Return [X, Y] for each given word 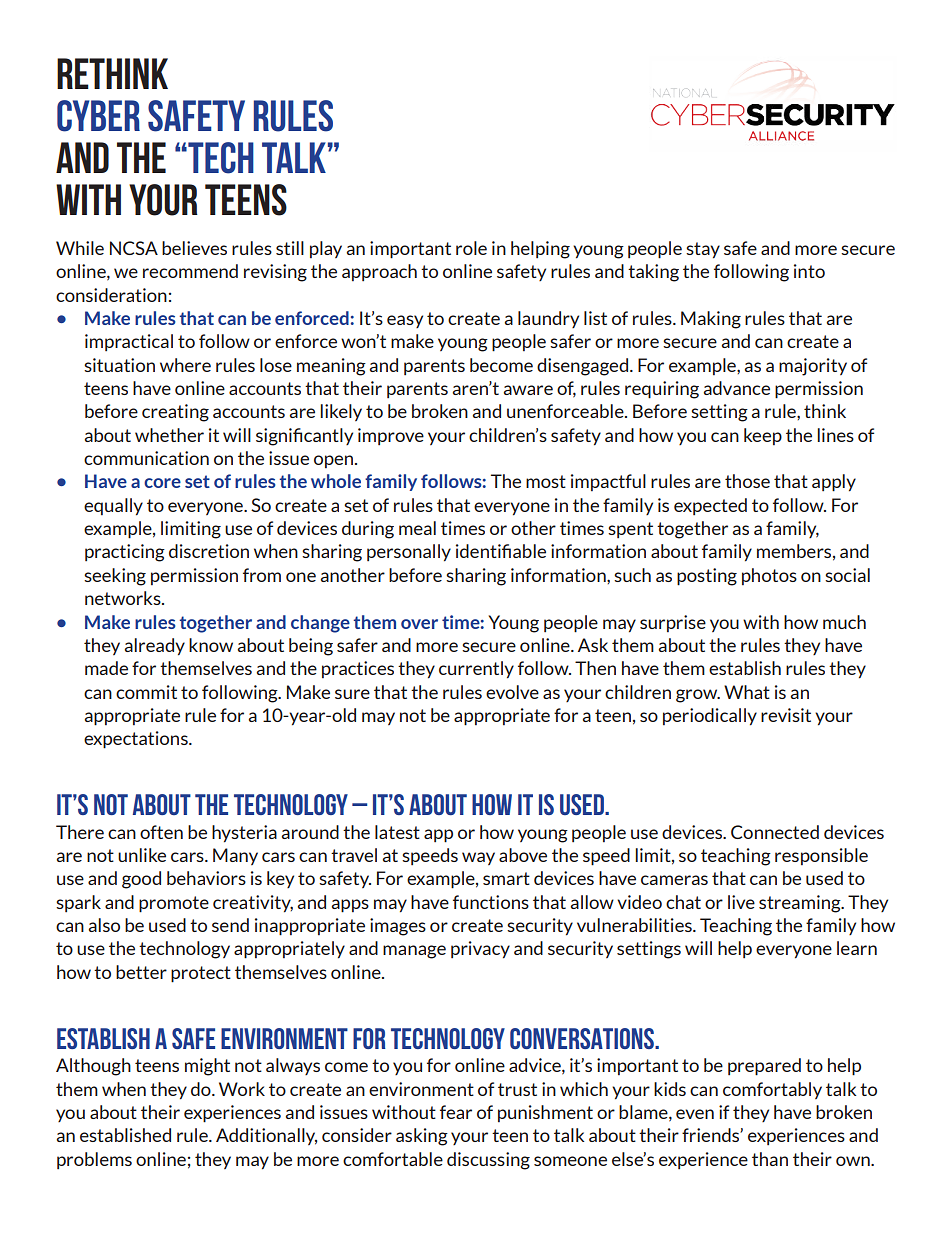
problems [94, 1160]
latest [397, 832]
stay [703, 250]
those [747, 481]
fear [456, 1112]
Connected [775, 832]
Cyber [98, 116]
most [546, 481]
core [162, 483]
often [161, 832]
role [471, 248]
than [770, 1159]
